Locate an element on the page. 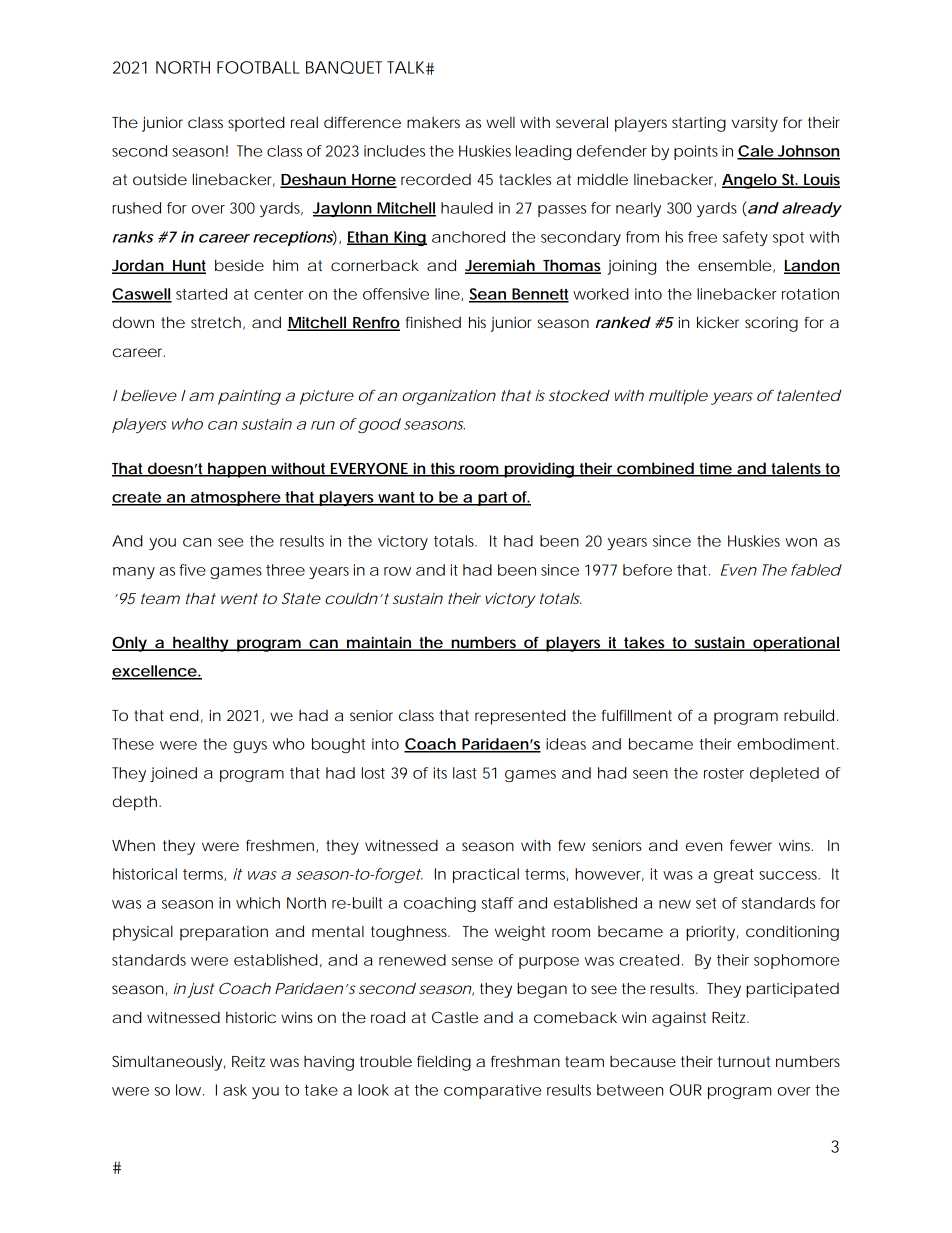 Image resolution: width=952 pixels, height=1233 pixels. happen is located at coordinates (237, 470).
